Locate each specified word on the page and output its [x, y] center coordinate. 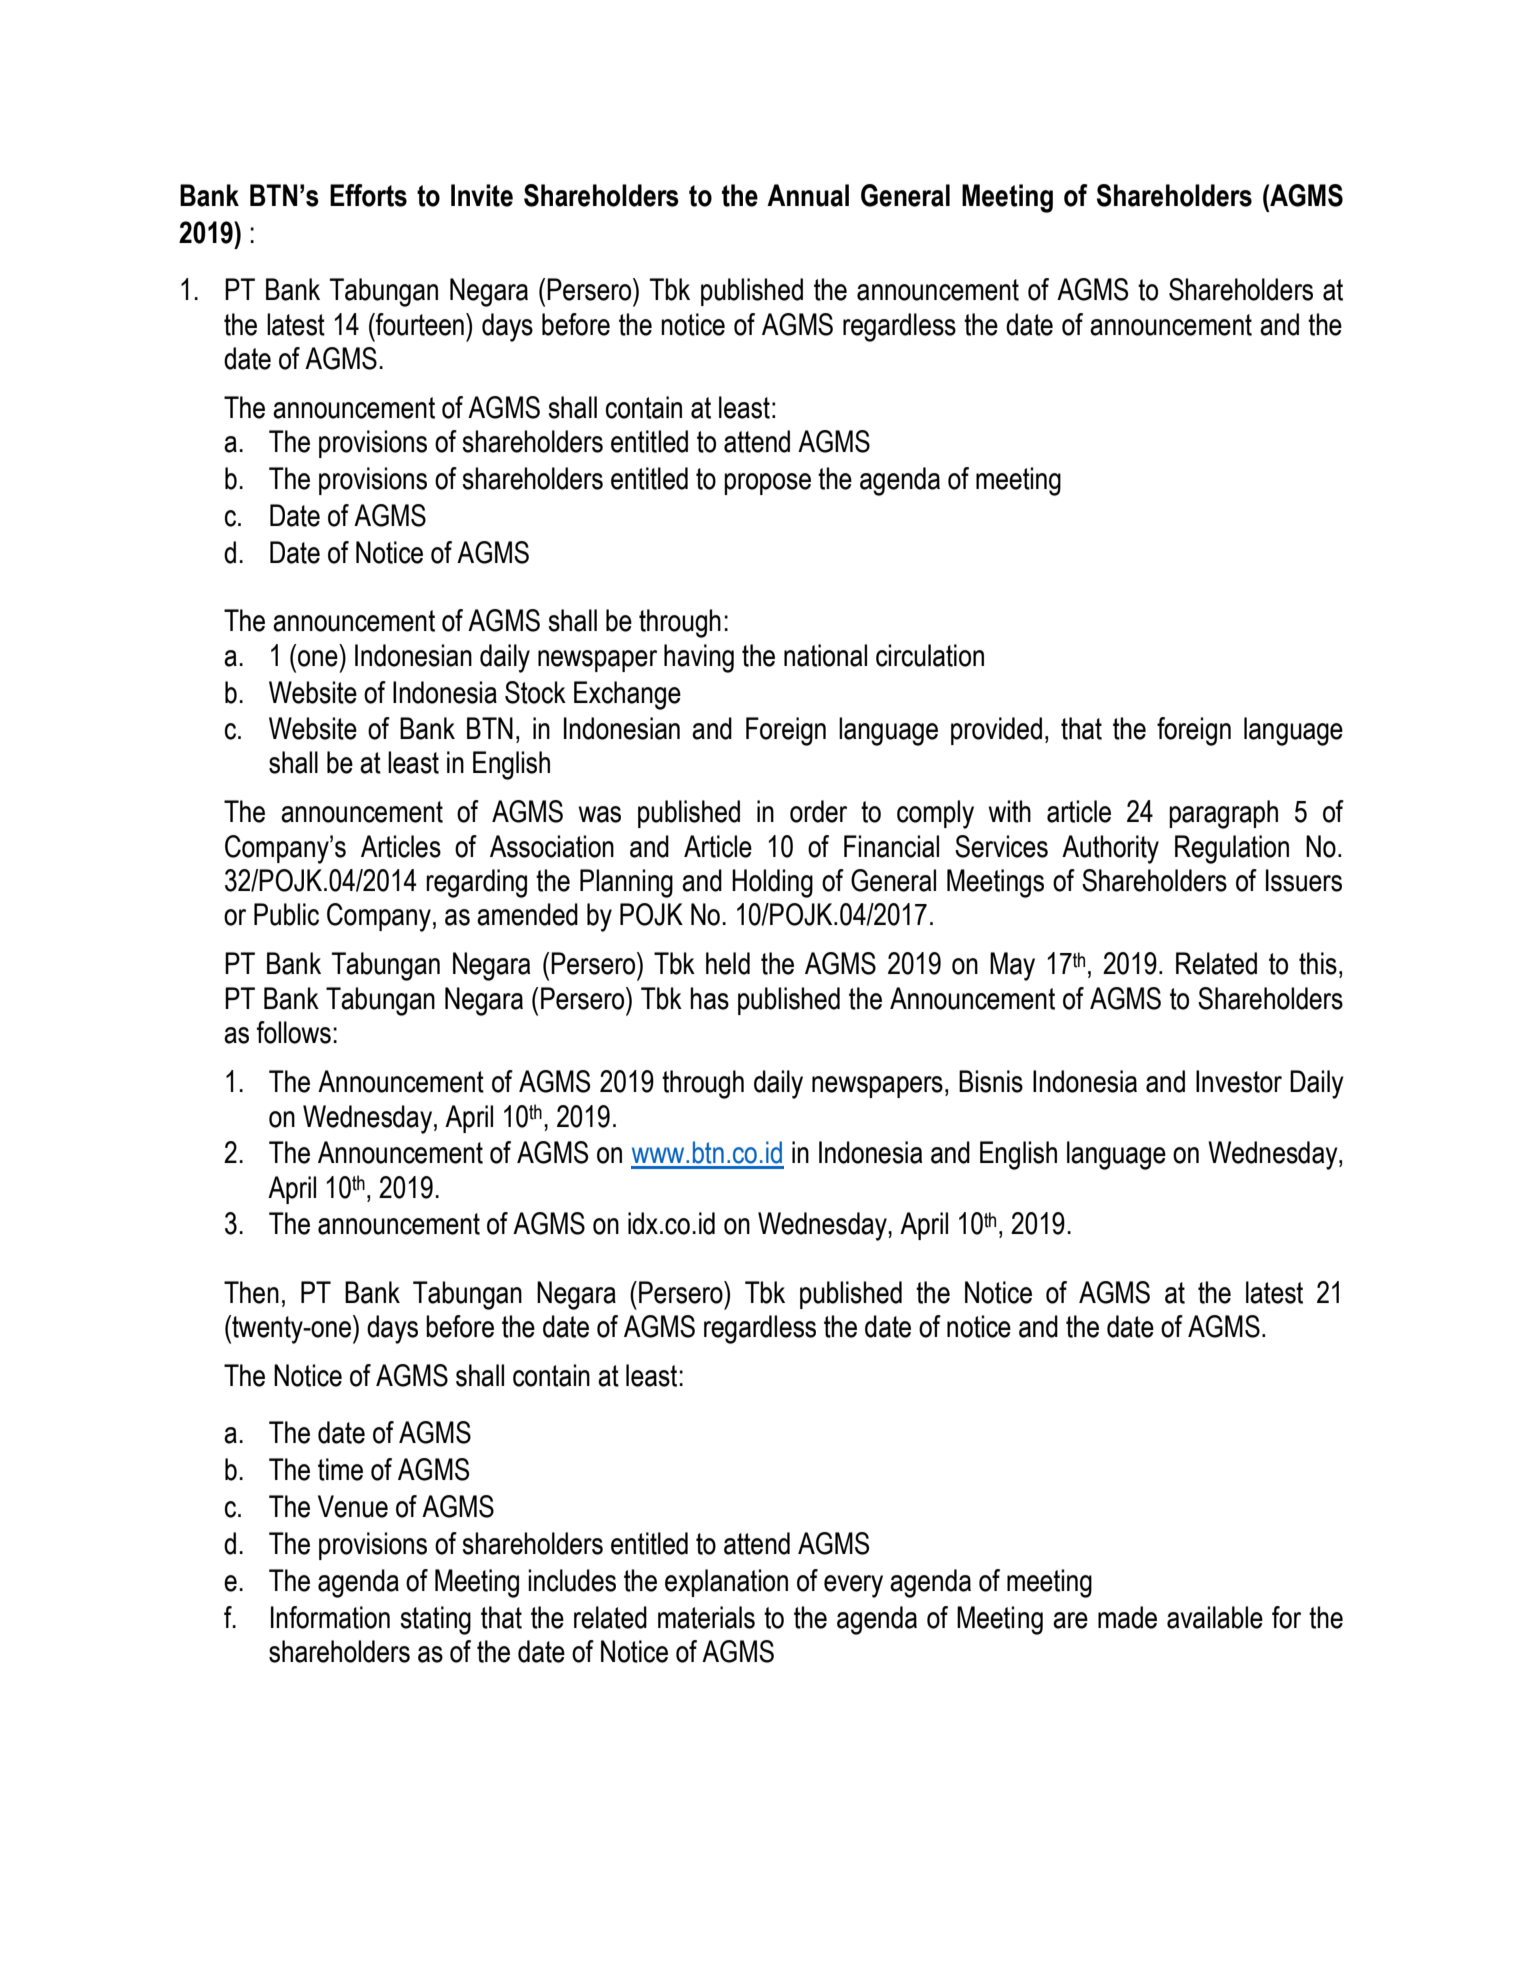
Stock [535, 692]
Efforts [368, 195]
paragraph [1223, 814]
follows [294, 1032]
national [825, 655]
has [709, 998]
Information [330, 1617]
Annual [808, 195]
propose [767, 484]
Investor [1239, 1081]
